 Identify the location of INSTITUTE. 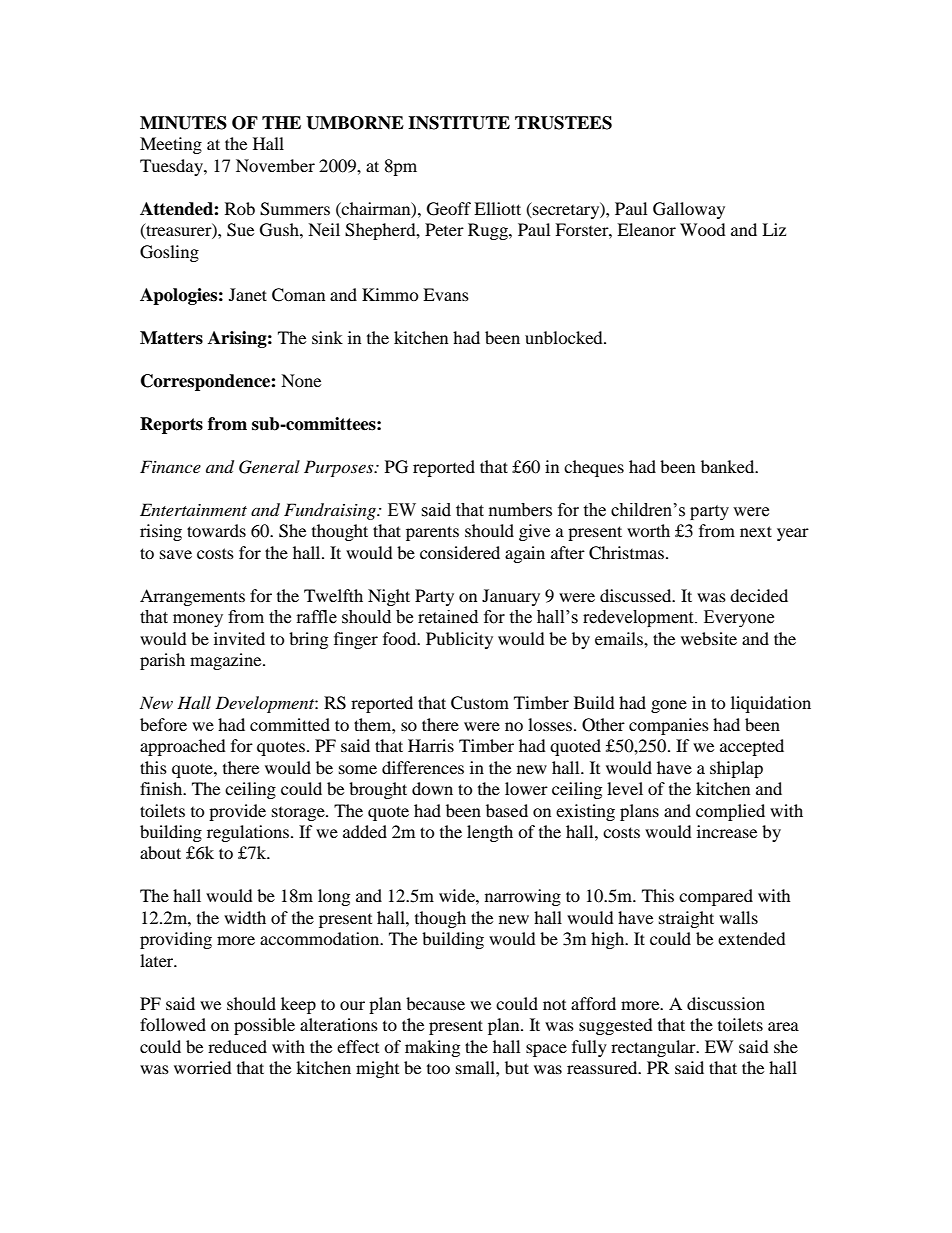
(459, 123).
